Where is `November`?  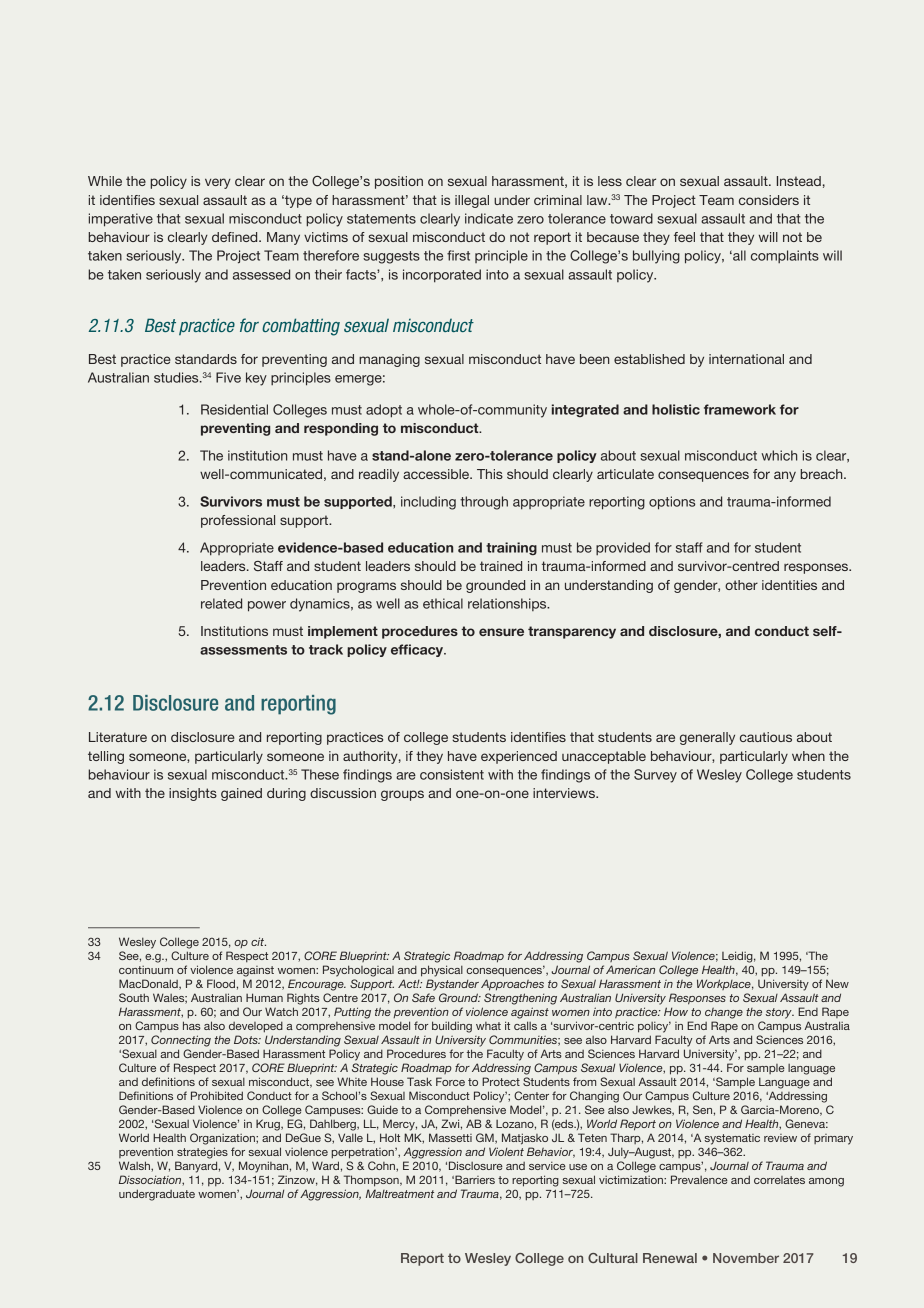 November is located at coordinates (746, 1258).
